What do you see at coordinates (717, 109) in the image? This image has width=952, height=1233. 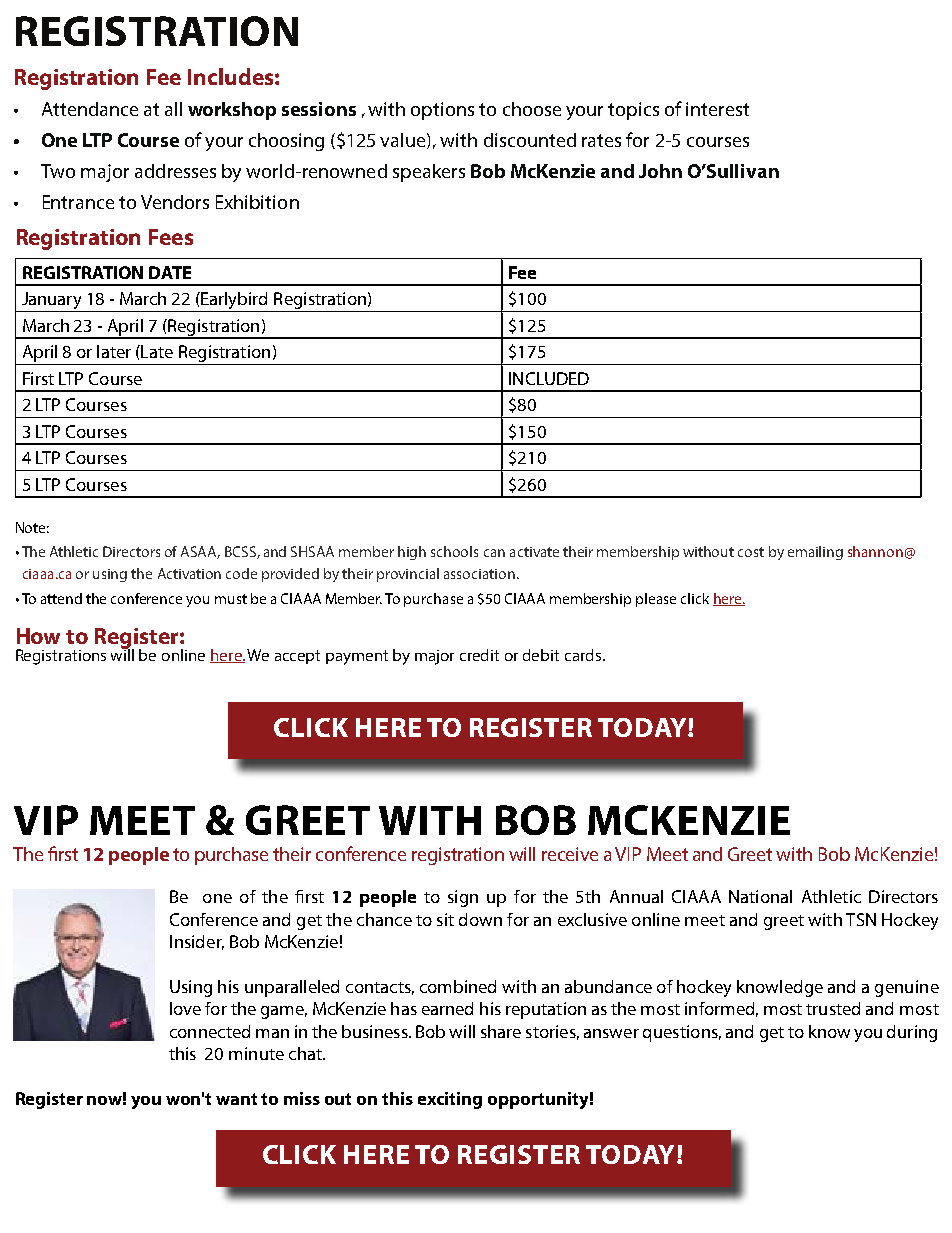 I see `interest` at bounding box center [717, 109].
